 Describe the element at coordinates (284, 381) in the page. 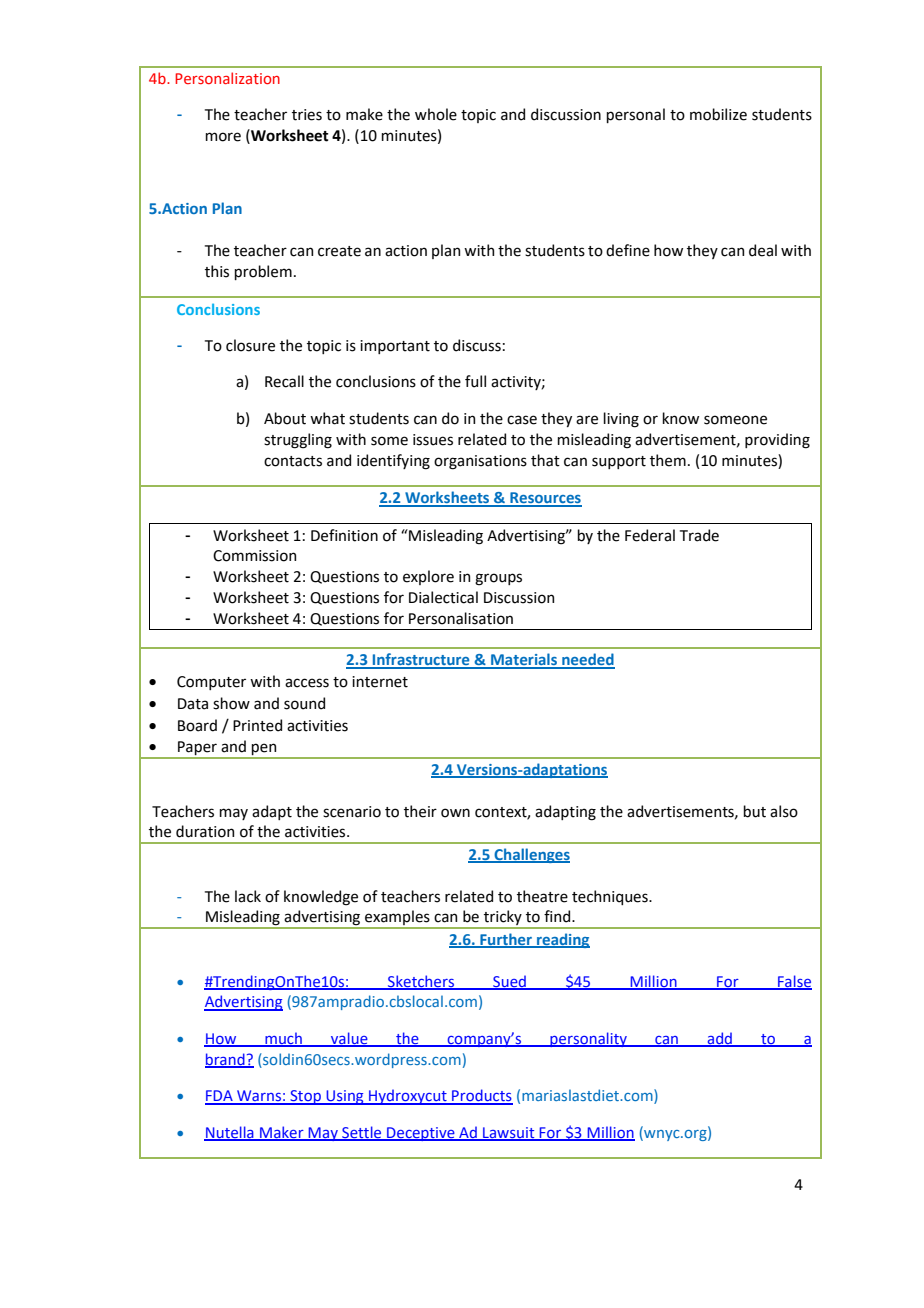

I see `Recall` at that location.
